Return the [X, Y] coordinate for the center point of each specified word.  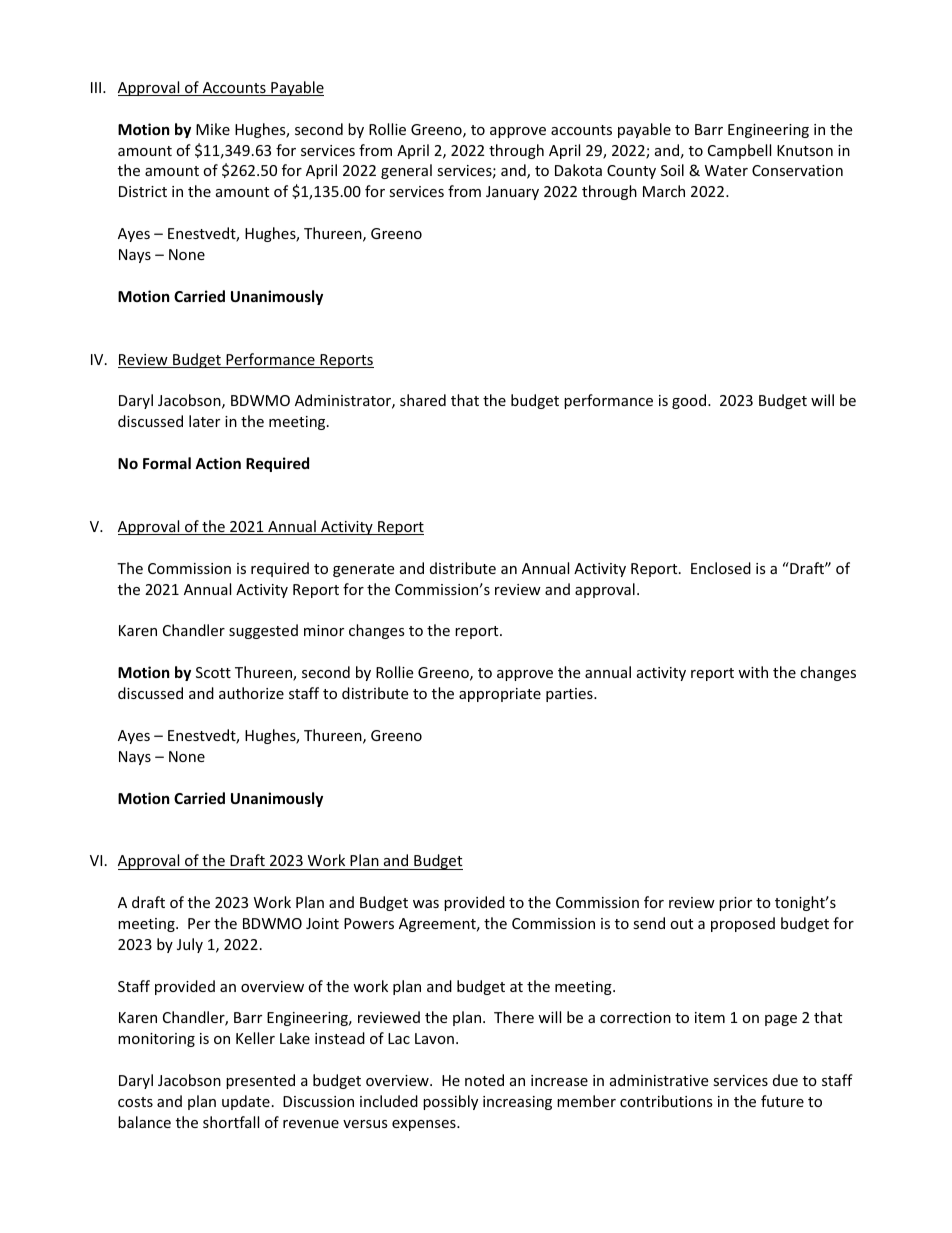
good [690, 401]
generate [363, 570]
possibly [450, 1102]
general [406, 171]
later [204, 421]
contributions [666, 1101]
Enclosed [721, 568]
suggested [263, 631]
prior [735, 904]
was [426, 904]
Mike [213, 129]
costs [135, 1102]
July [190, 945]
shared [423, 400]
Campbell [739, 151]
